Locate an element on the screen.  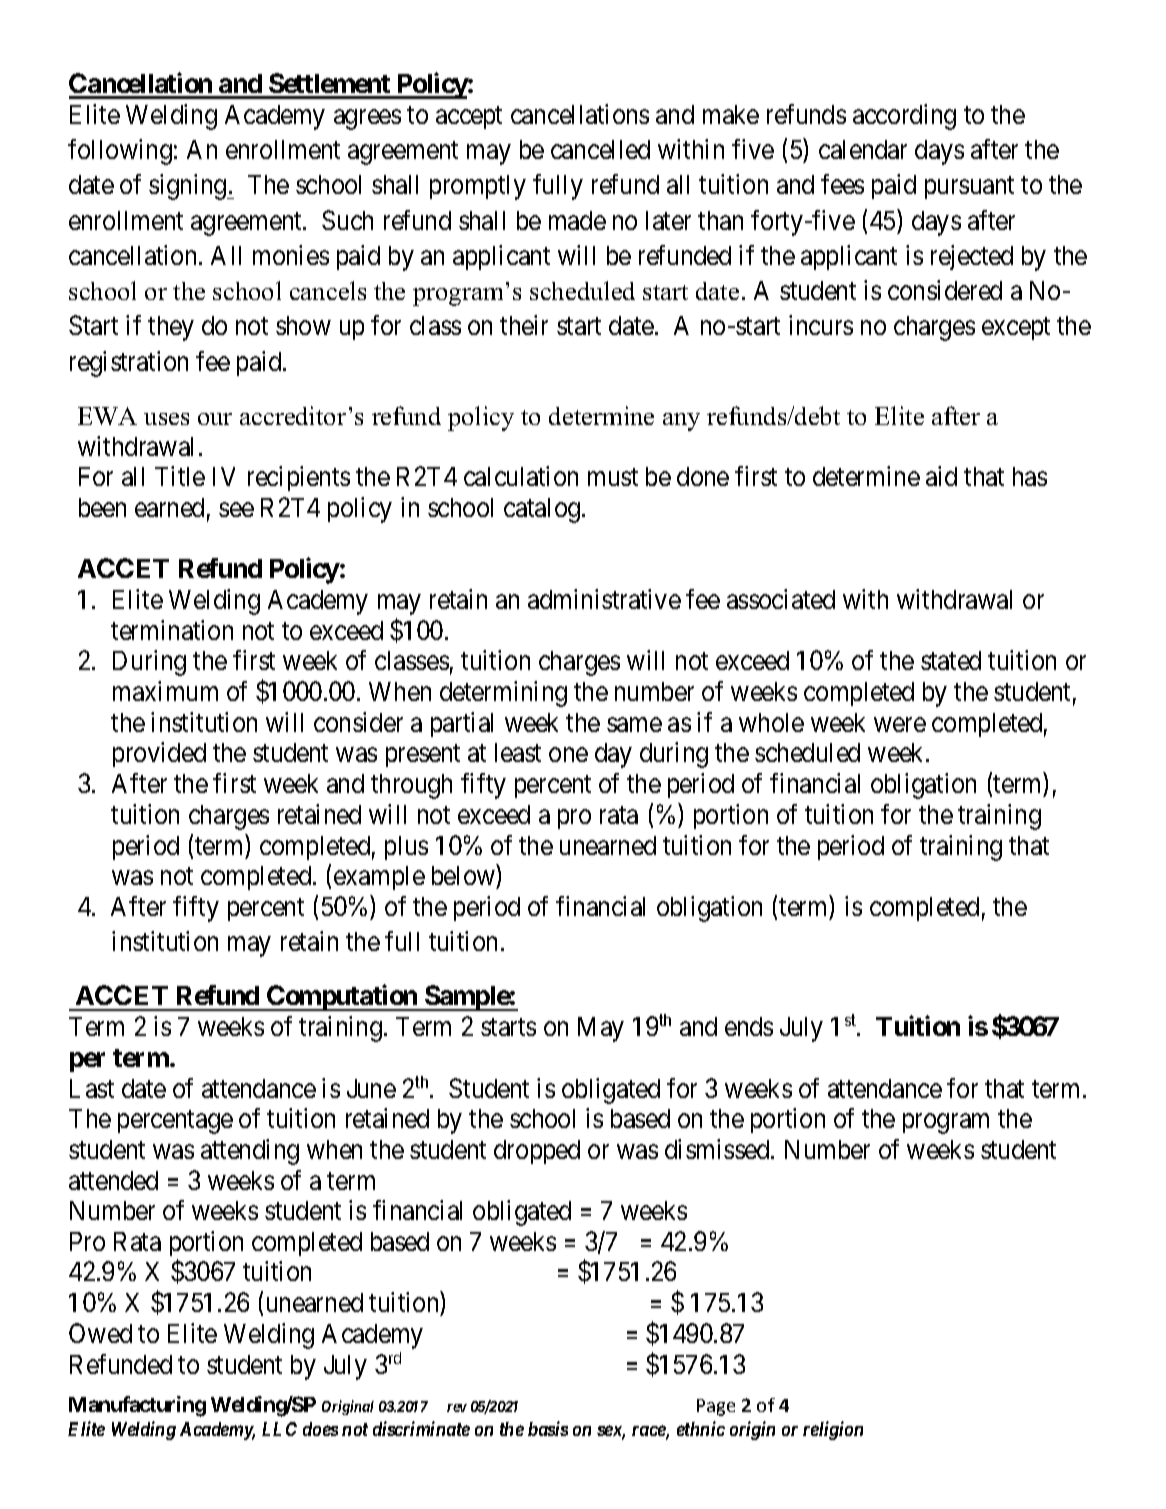
signing is located at coordinates (189, 187).
